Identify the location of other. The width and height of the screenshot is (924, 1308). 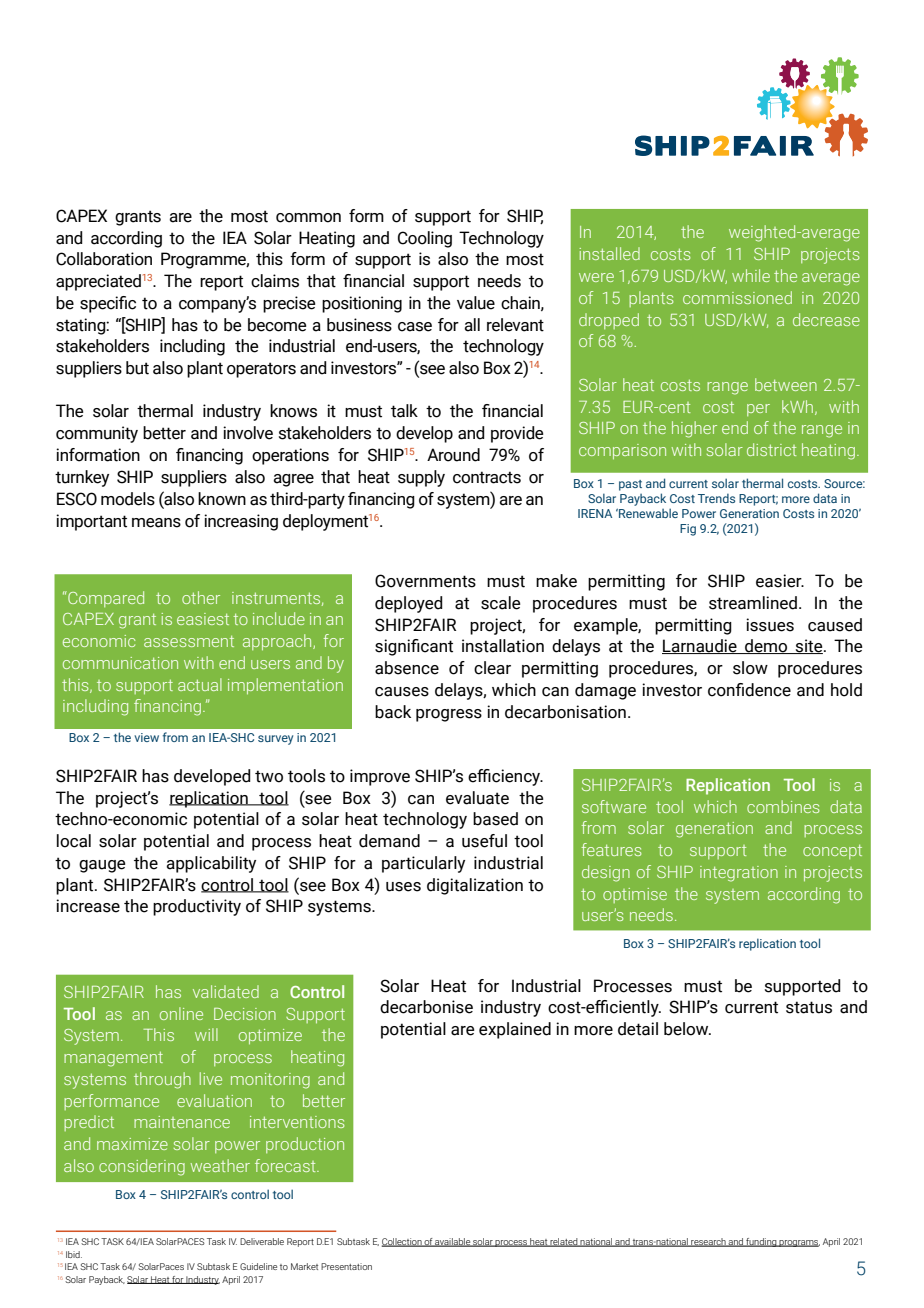
(201, 597).
